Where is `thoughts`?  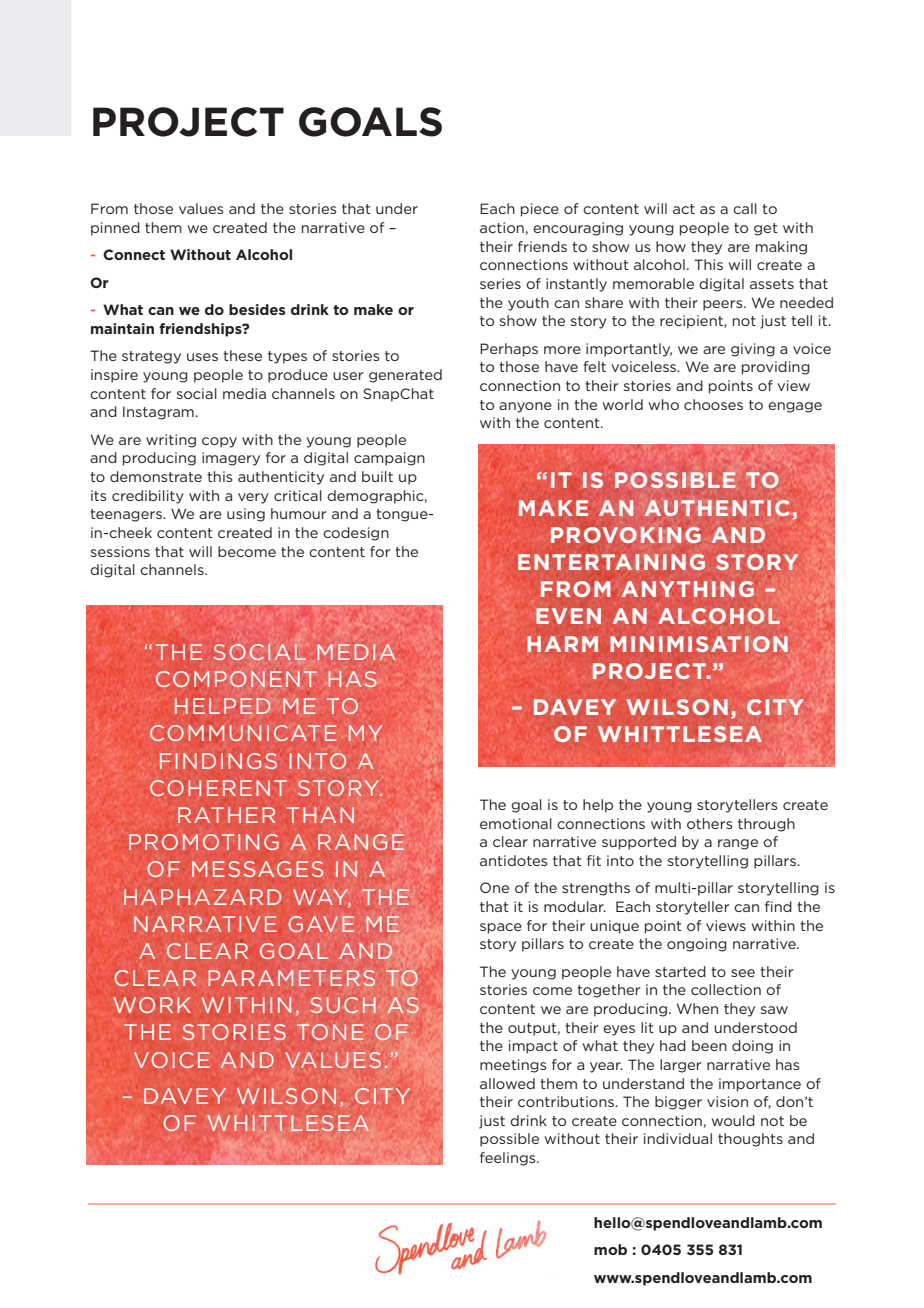
thoughts is located at coordinates (750, 1140).
